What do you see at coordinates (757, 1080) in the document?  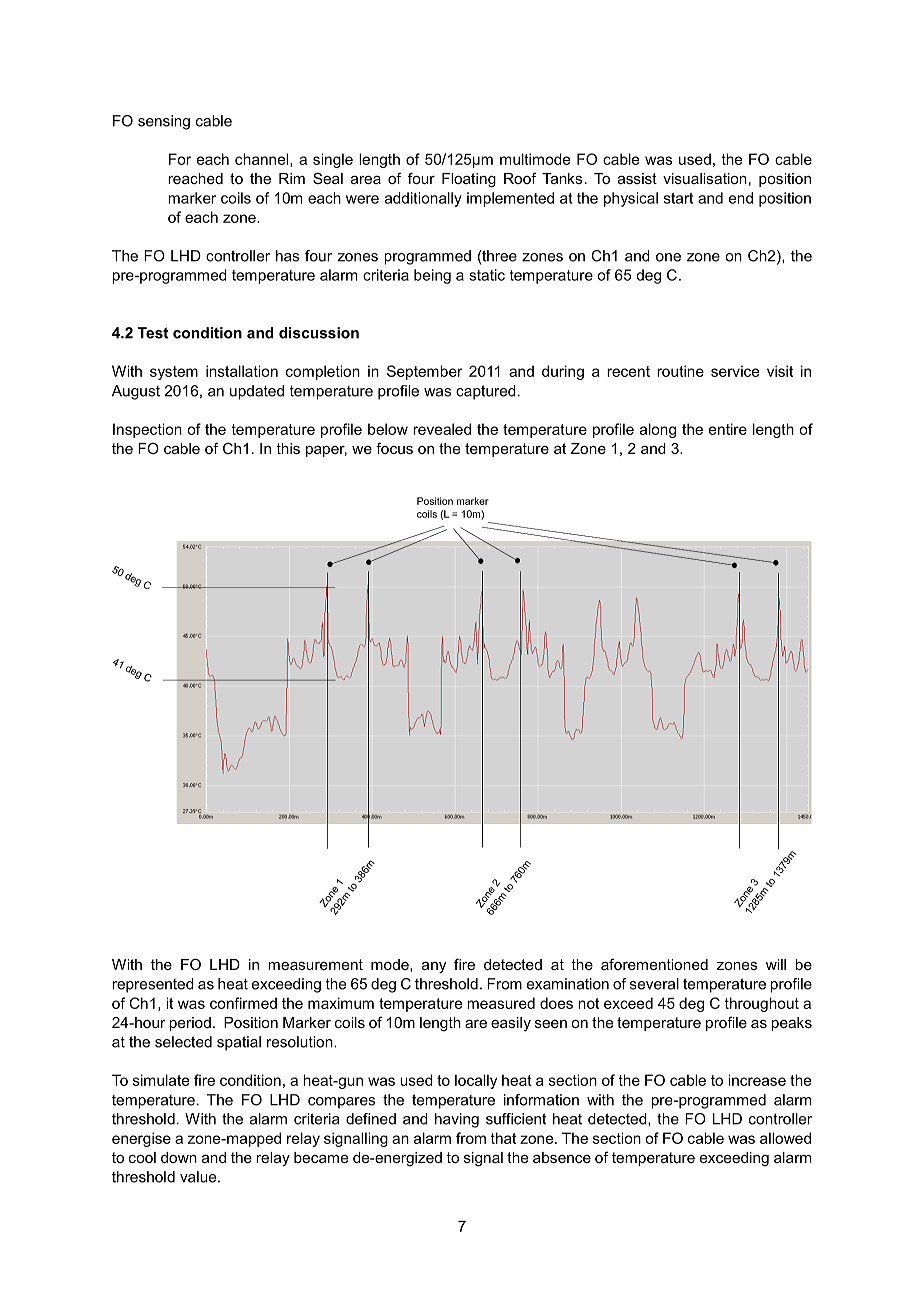 I see `increase` at bounding box center [757, 1080].
